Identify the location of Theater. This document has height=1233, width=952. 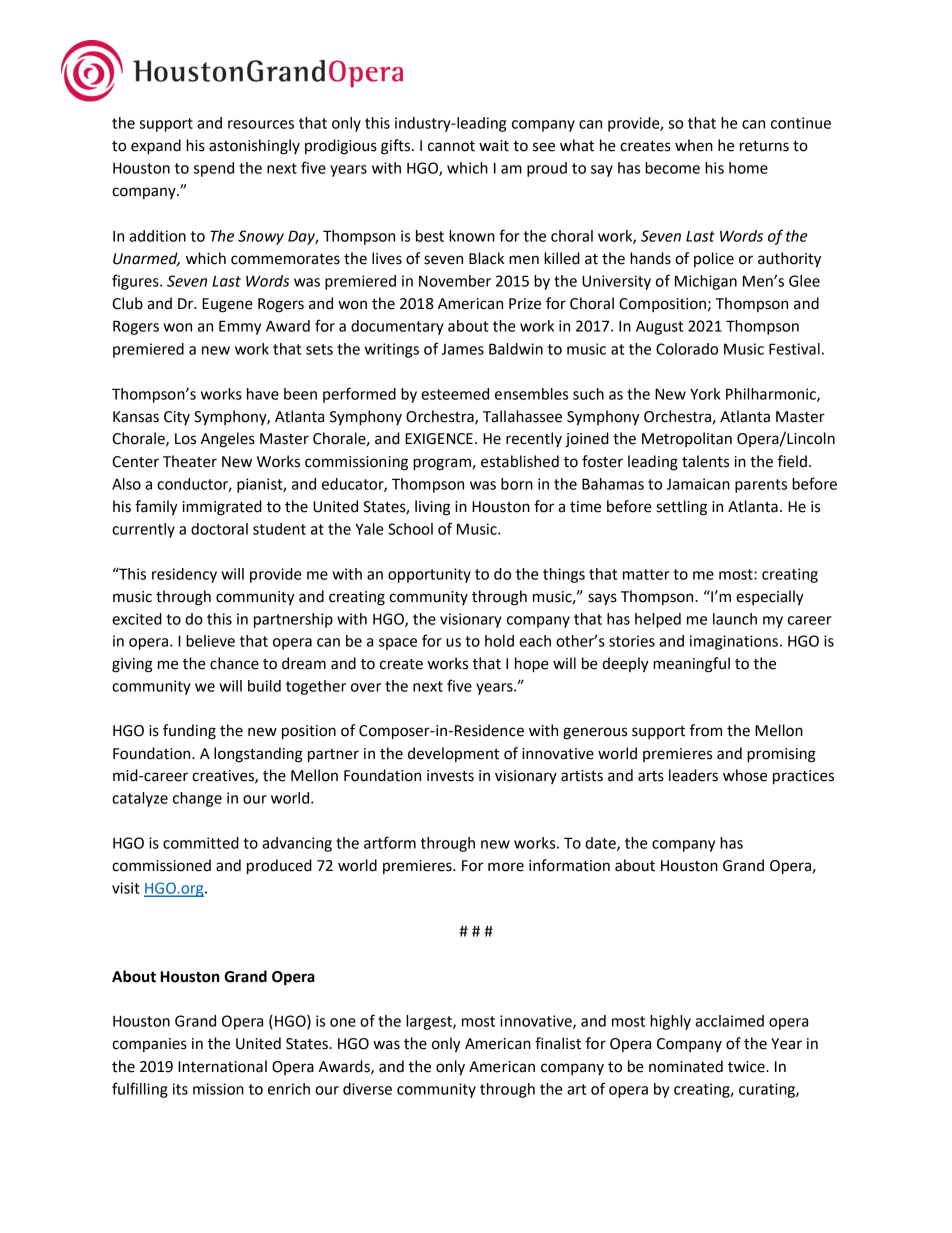
(190, 461).
